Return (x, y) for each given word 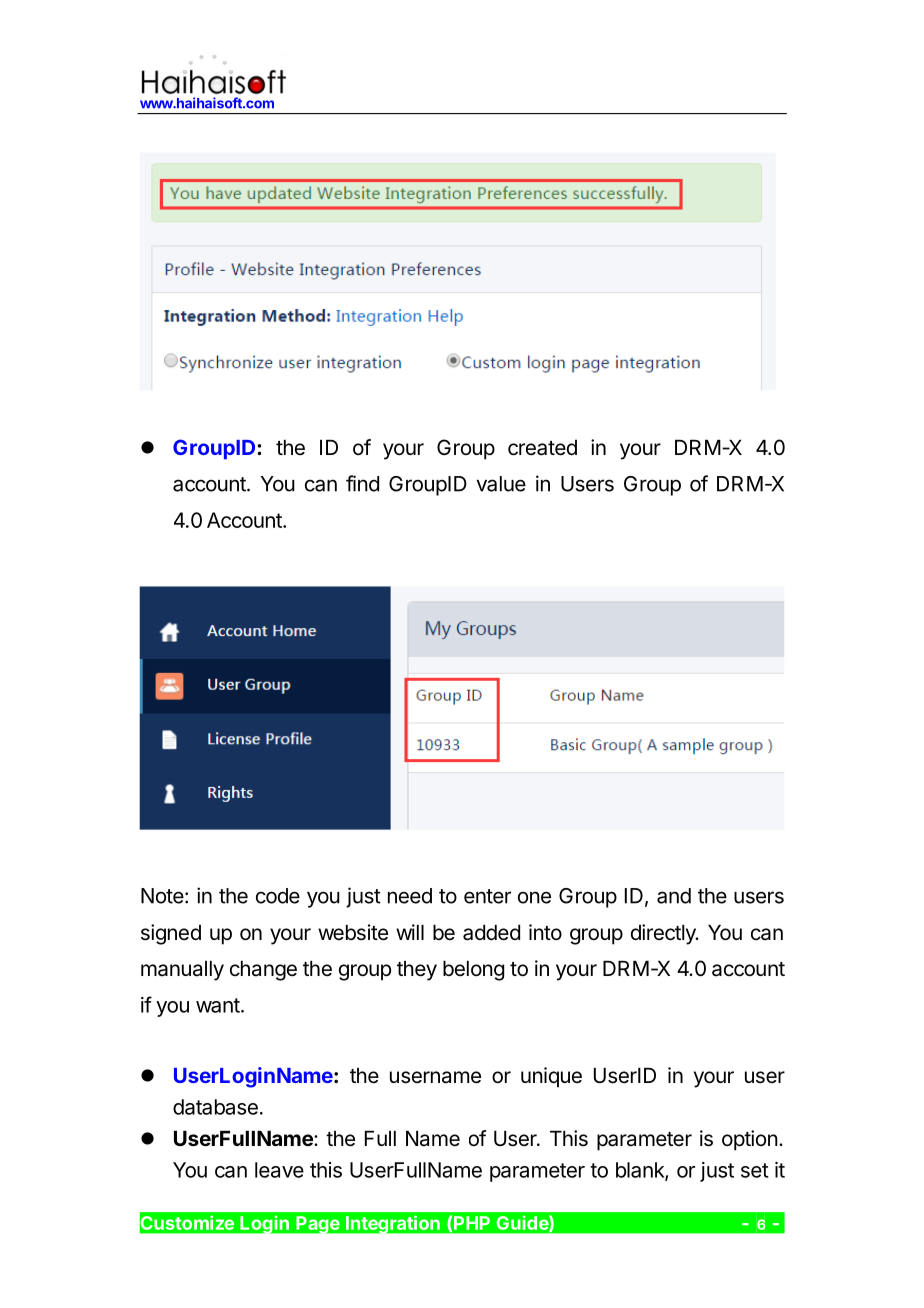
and (674, 896)
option (750, 1140)
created (542, 448)
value (501, 484)
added (491, 933)
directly (664, 934)
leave (279, 1170)
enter (487, 896)
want (218, 1005)
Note (162, 896)
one (534, 897)
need (410, 896)
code (278, 896)
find (362, 483)
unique (551, 1077)
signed (171, 934)
